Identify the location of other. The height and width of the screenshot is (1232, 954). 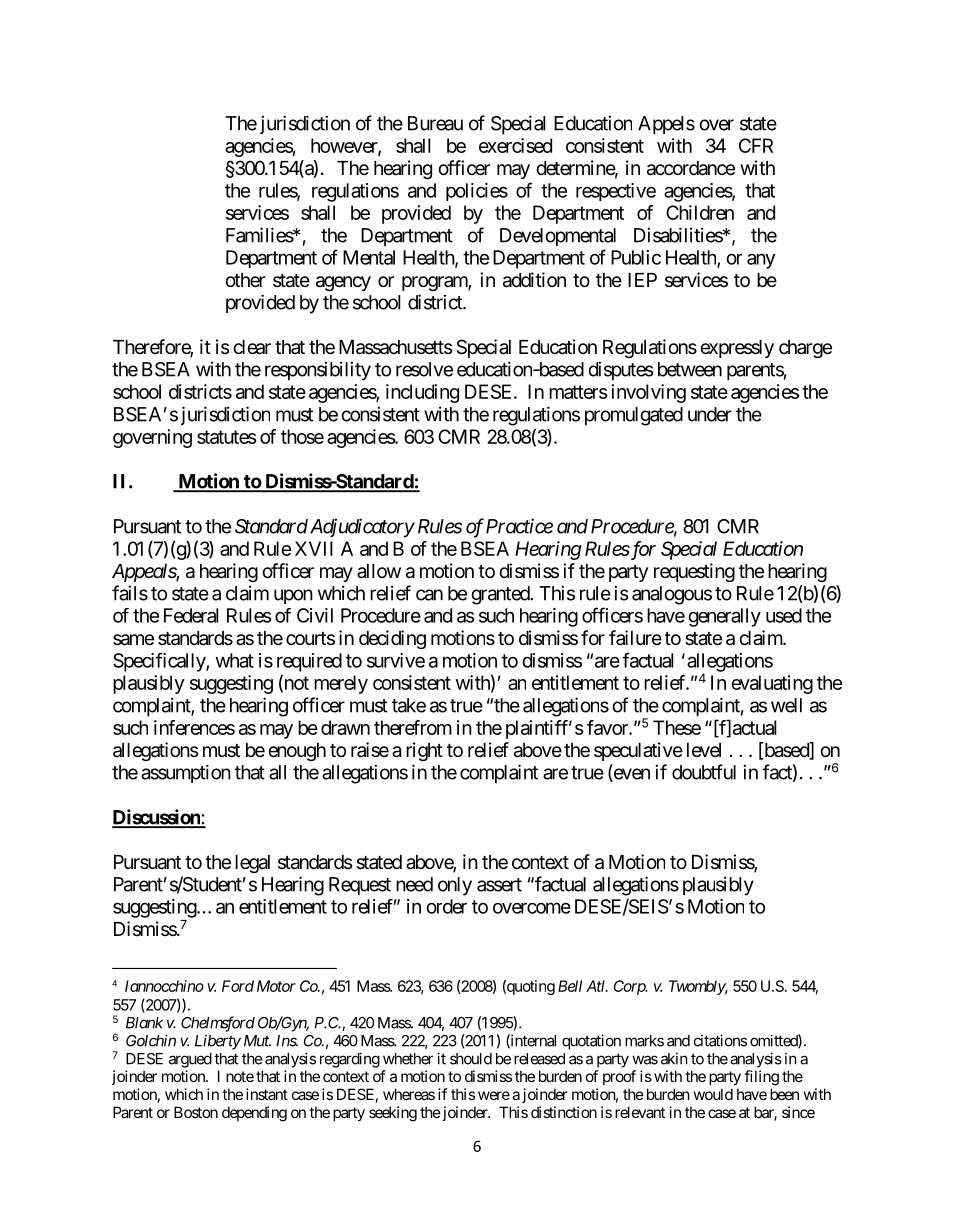
(245, 280).
